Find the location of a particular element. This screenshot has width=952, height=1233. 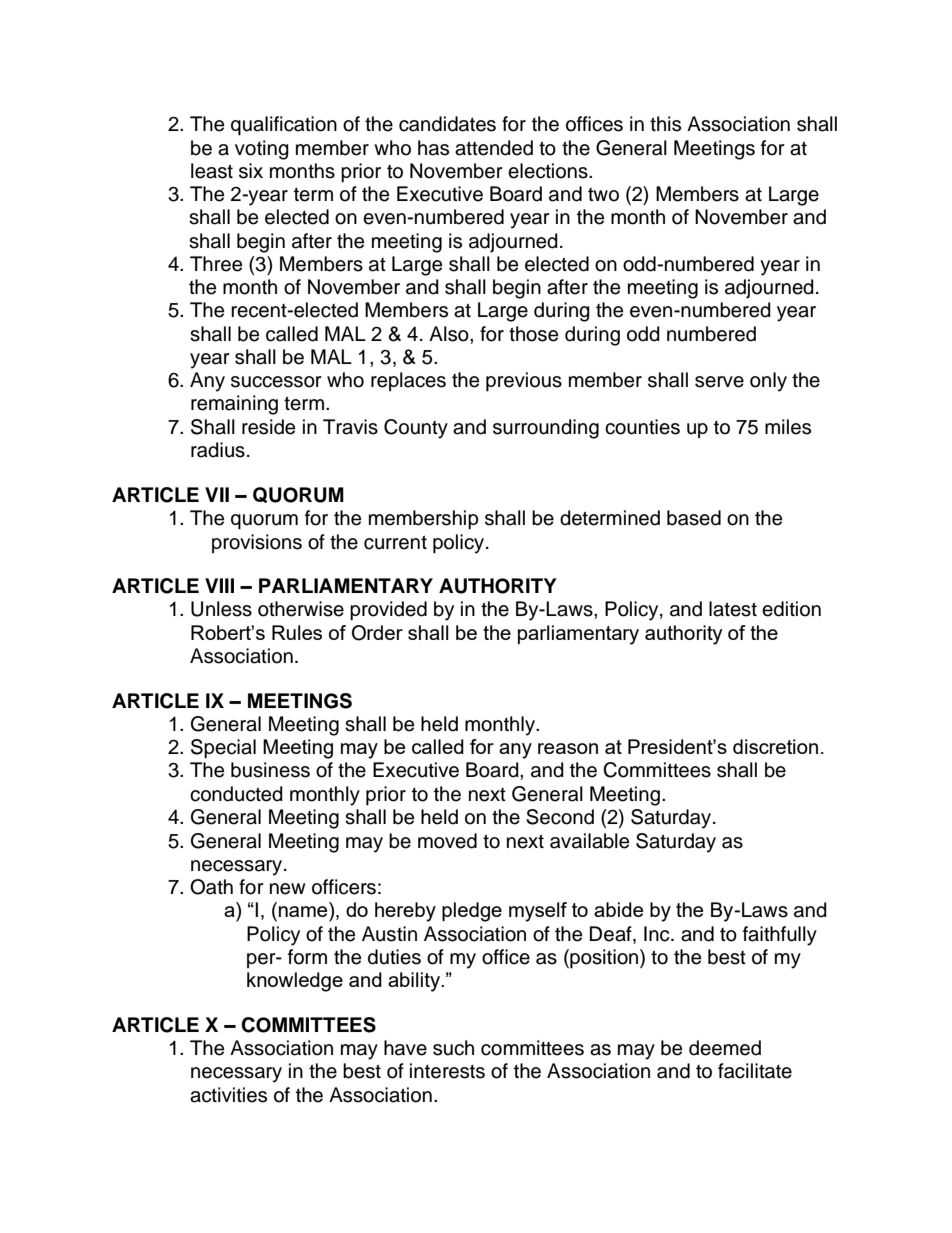

activities is located at coordinates (228, 1095).
